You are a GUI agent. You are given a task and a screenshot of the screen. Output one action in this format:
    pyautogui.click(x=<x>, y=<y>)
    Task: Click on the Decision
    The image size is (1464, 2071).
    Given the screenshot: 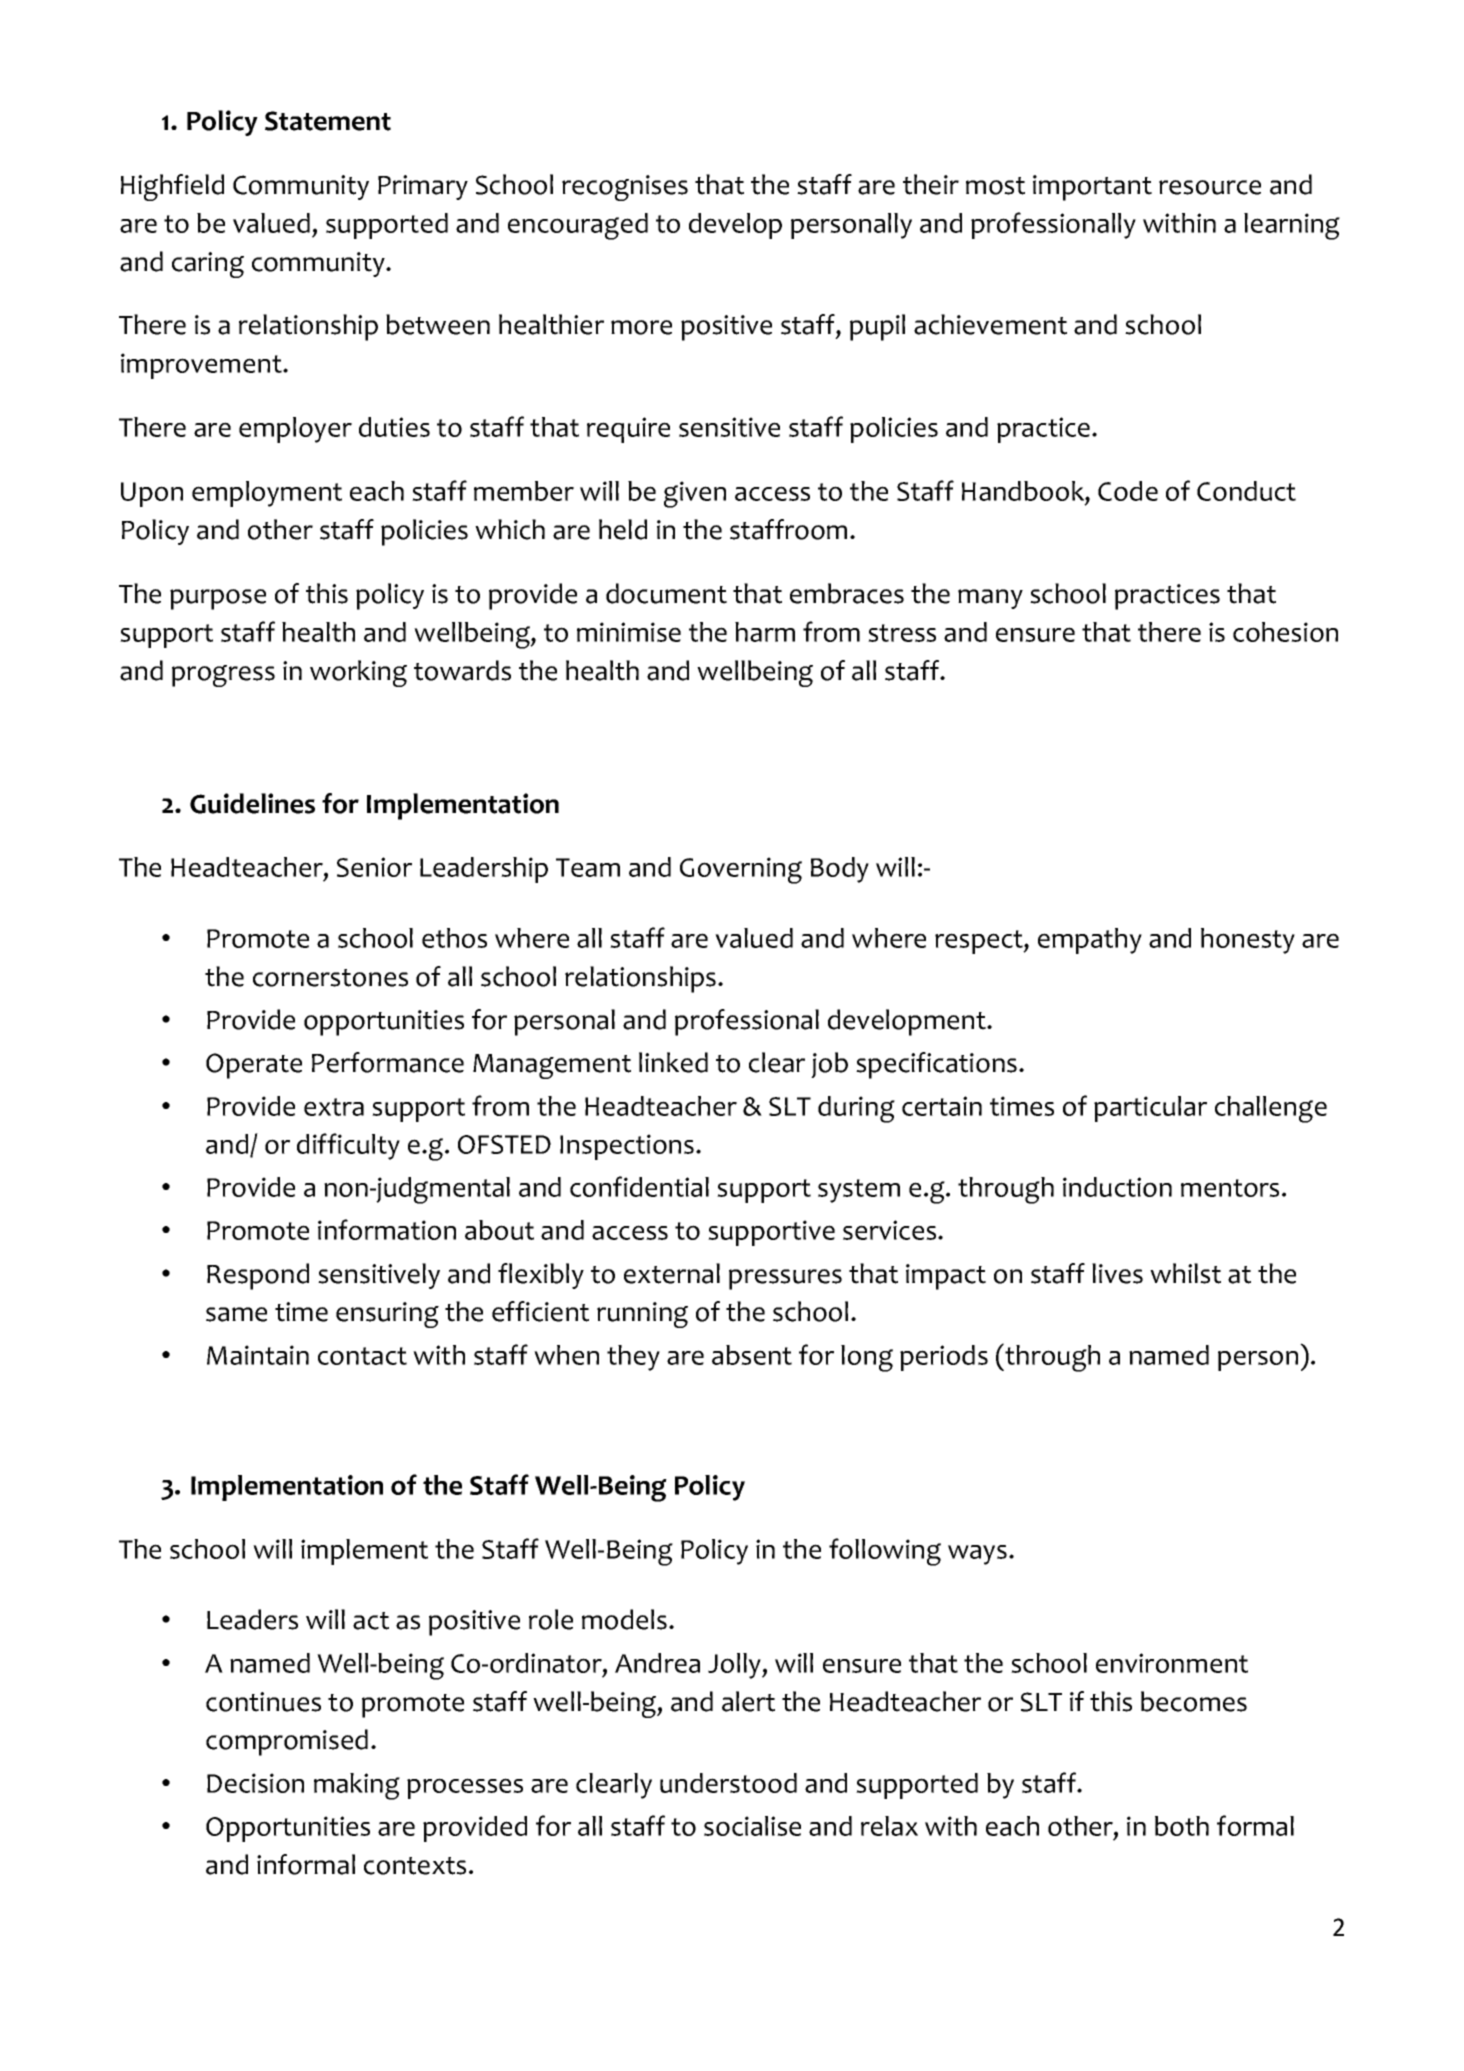 What is the action you would take?
    pyautogui.click(x=255, y=1783)
